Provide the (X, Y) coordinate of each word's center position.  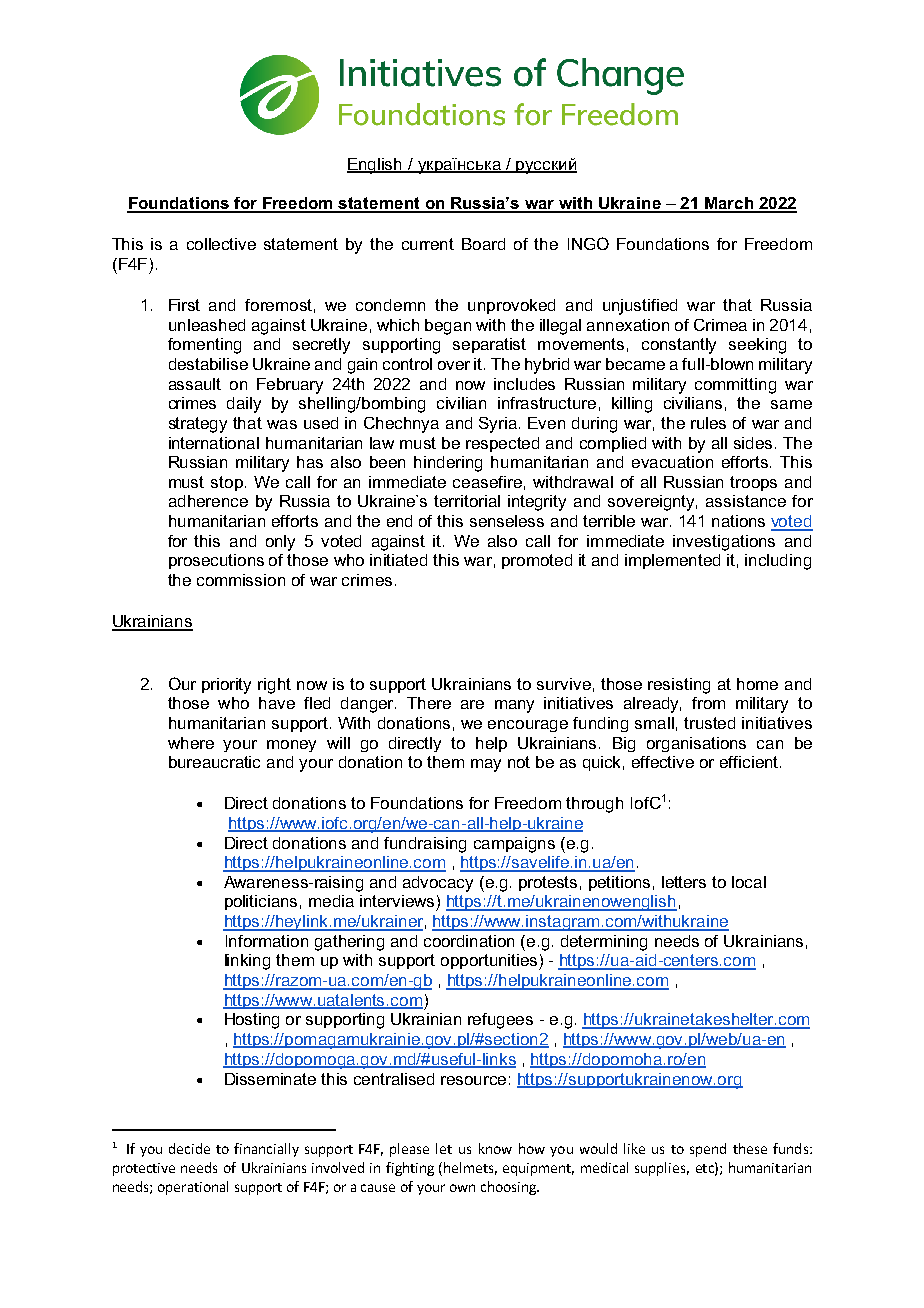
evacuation (672, 462)
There (429, 703)
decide (189, 1148)
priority (226, 686)
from (708, 703)
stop (227, 483)
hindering (448, 464)
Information (267, 941)
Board (483, 244)
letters (684, 882)
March (729, 204)
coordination (469, 941)
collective (221, 244)
